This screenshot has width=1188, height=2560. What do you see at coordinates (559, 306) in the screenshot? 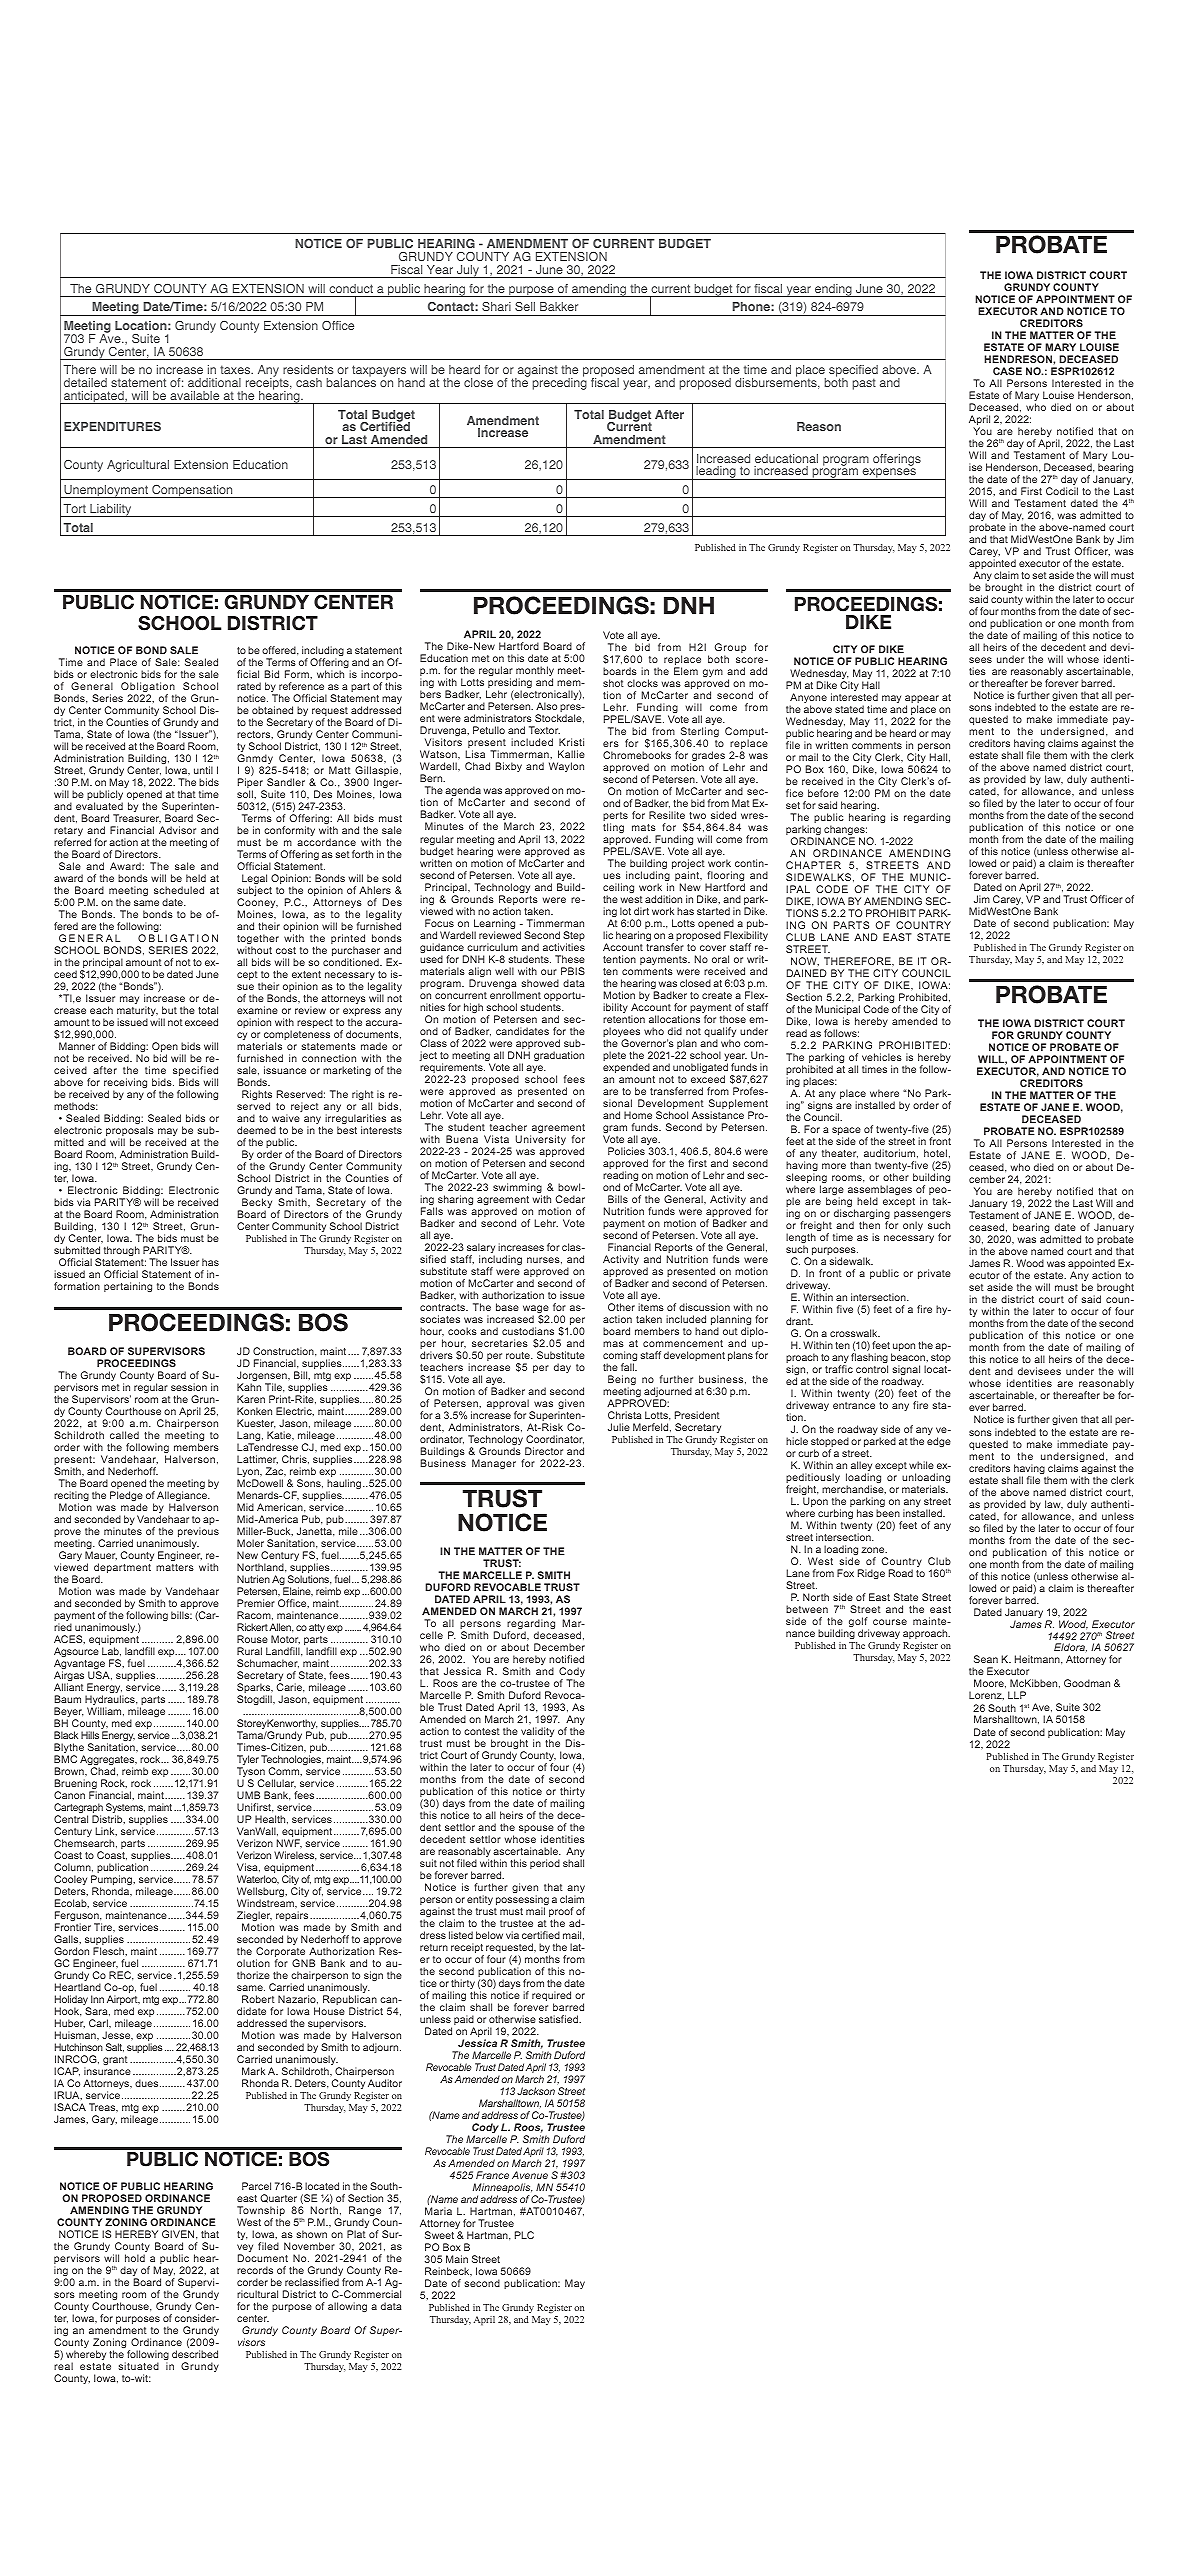
I see `Bakker` at bounding box center [559, 306].
